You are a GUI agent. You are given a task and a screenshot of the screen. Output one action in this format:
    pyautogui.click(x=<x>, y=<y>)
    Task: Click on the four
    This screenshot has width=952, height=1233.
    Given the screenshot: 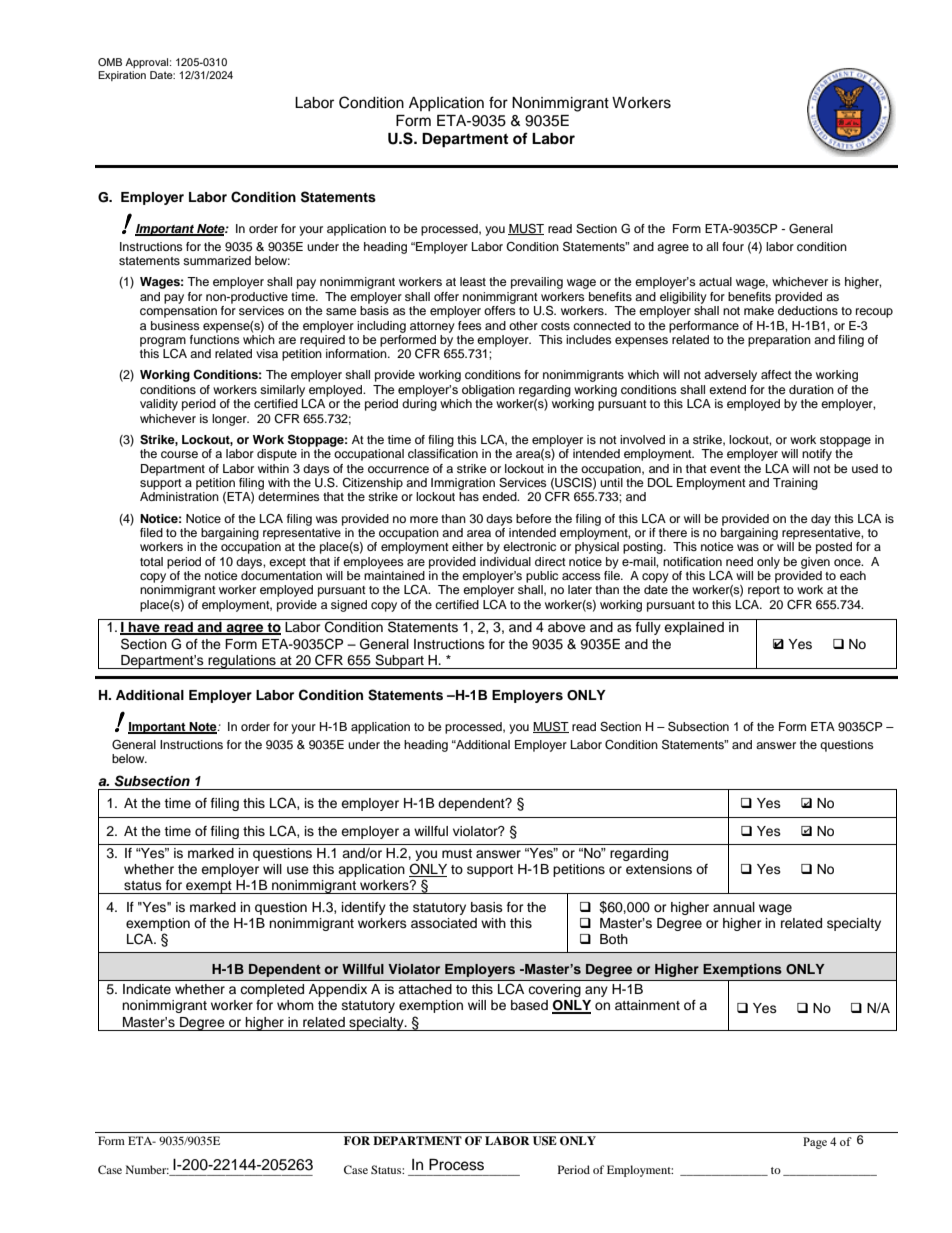 What is the action you would take?
    pyautogui.click(x=733, y=246)
